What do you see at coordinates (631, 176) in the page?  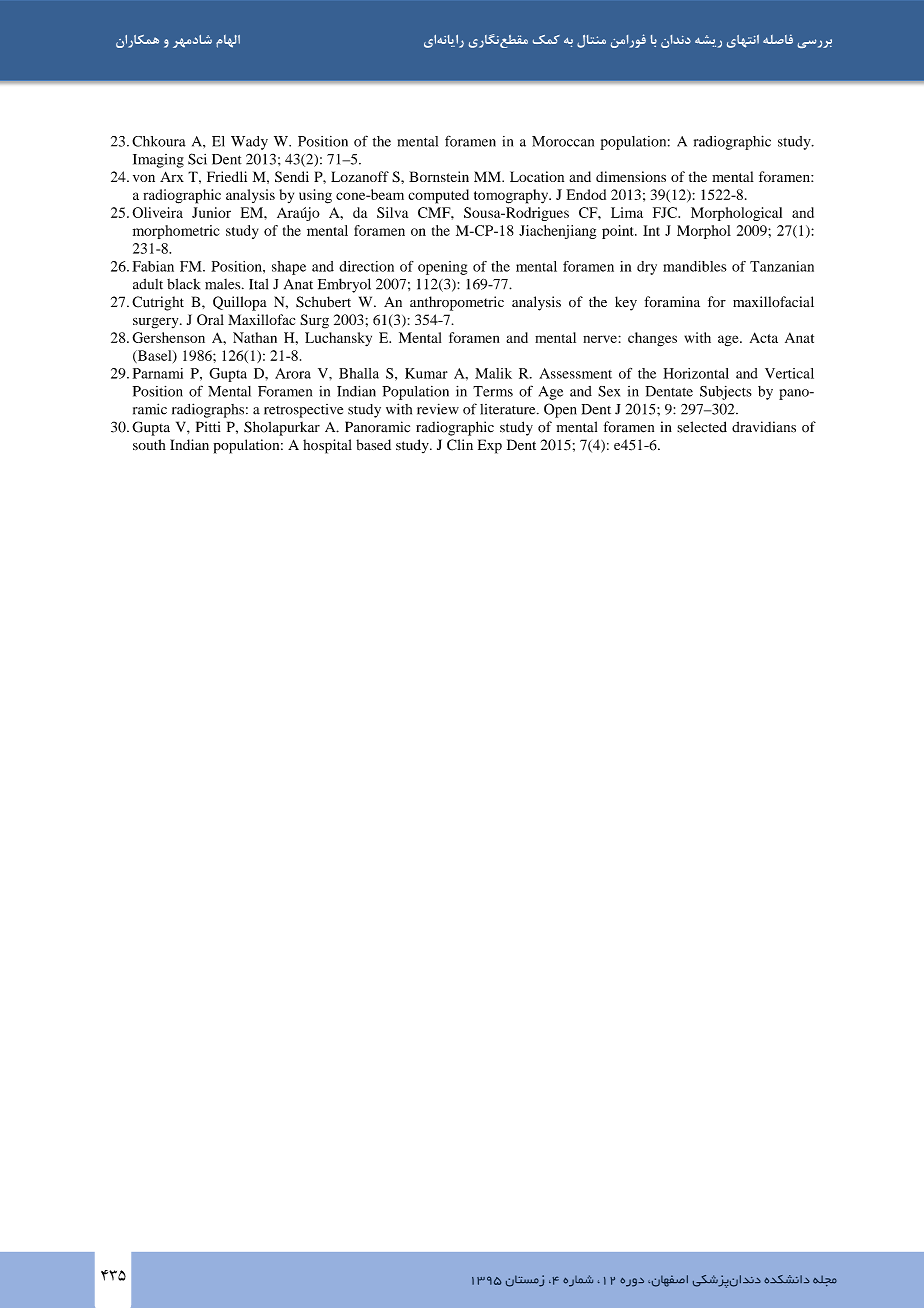 I see `dimensions` at bounding box center [631, 176].
